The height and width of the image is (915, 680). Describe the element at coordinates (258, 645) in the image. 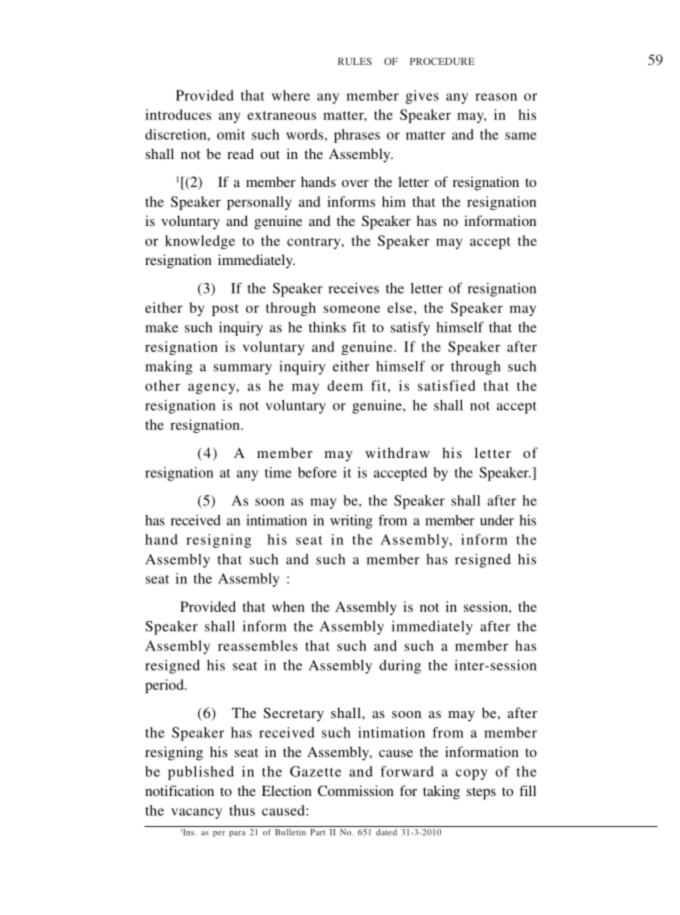

I see `reassembles` at that location.
